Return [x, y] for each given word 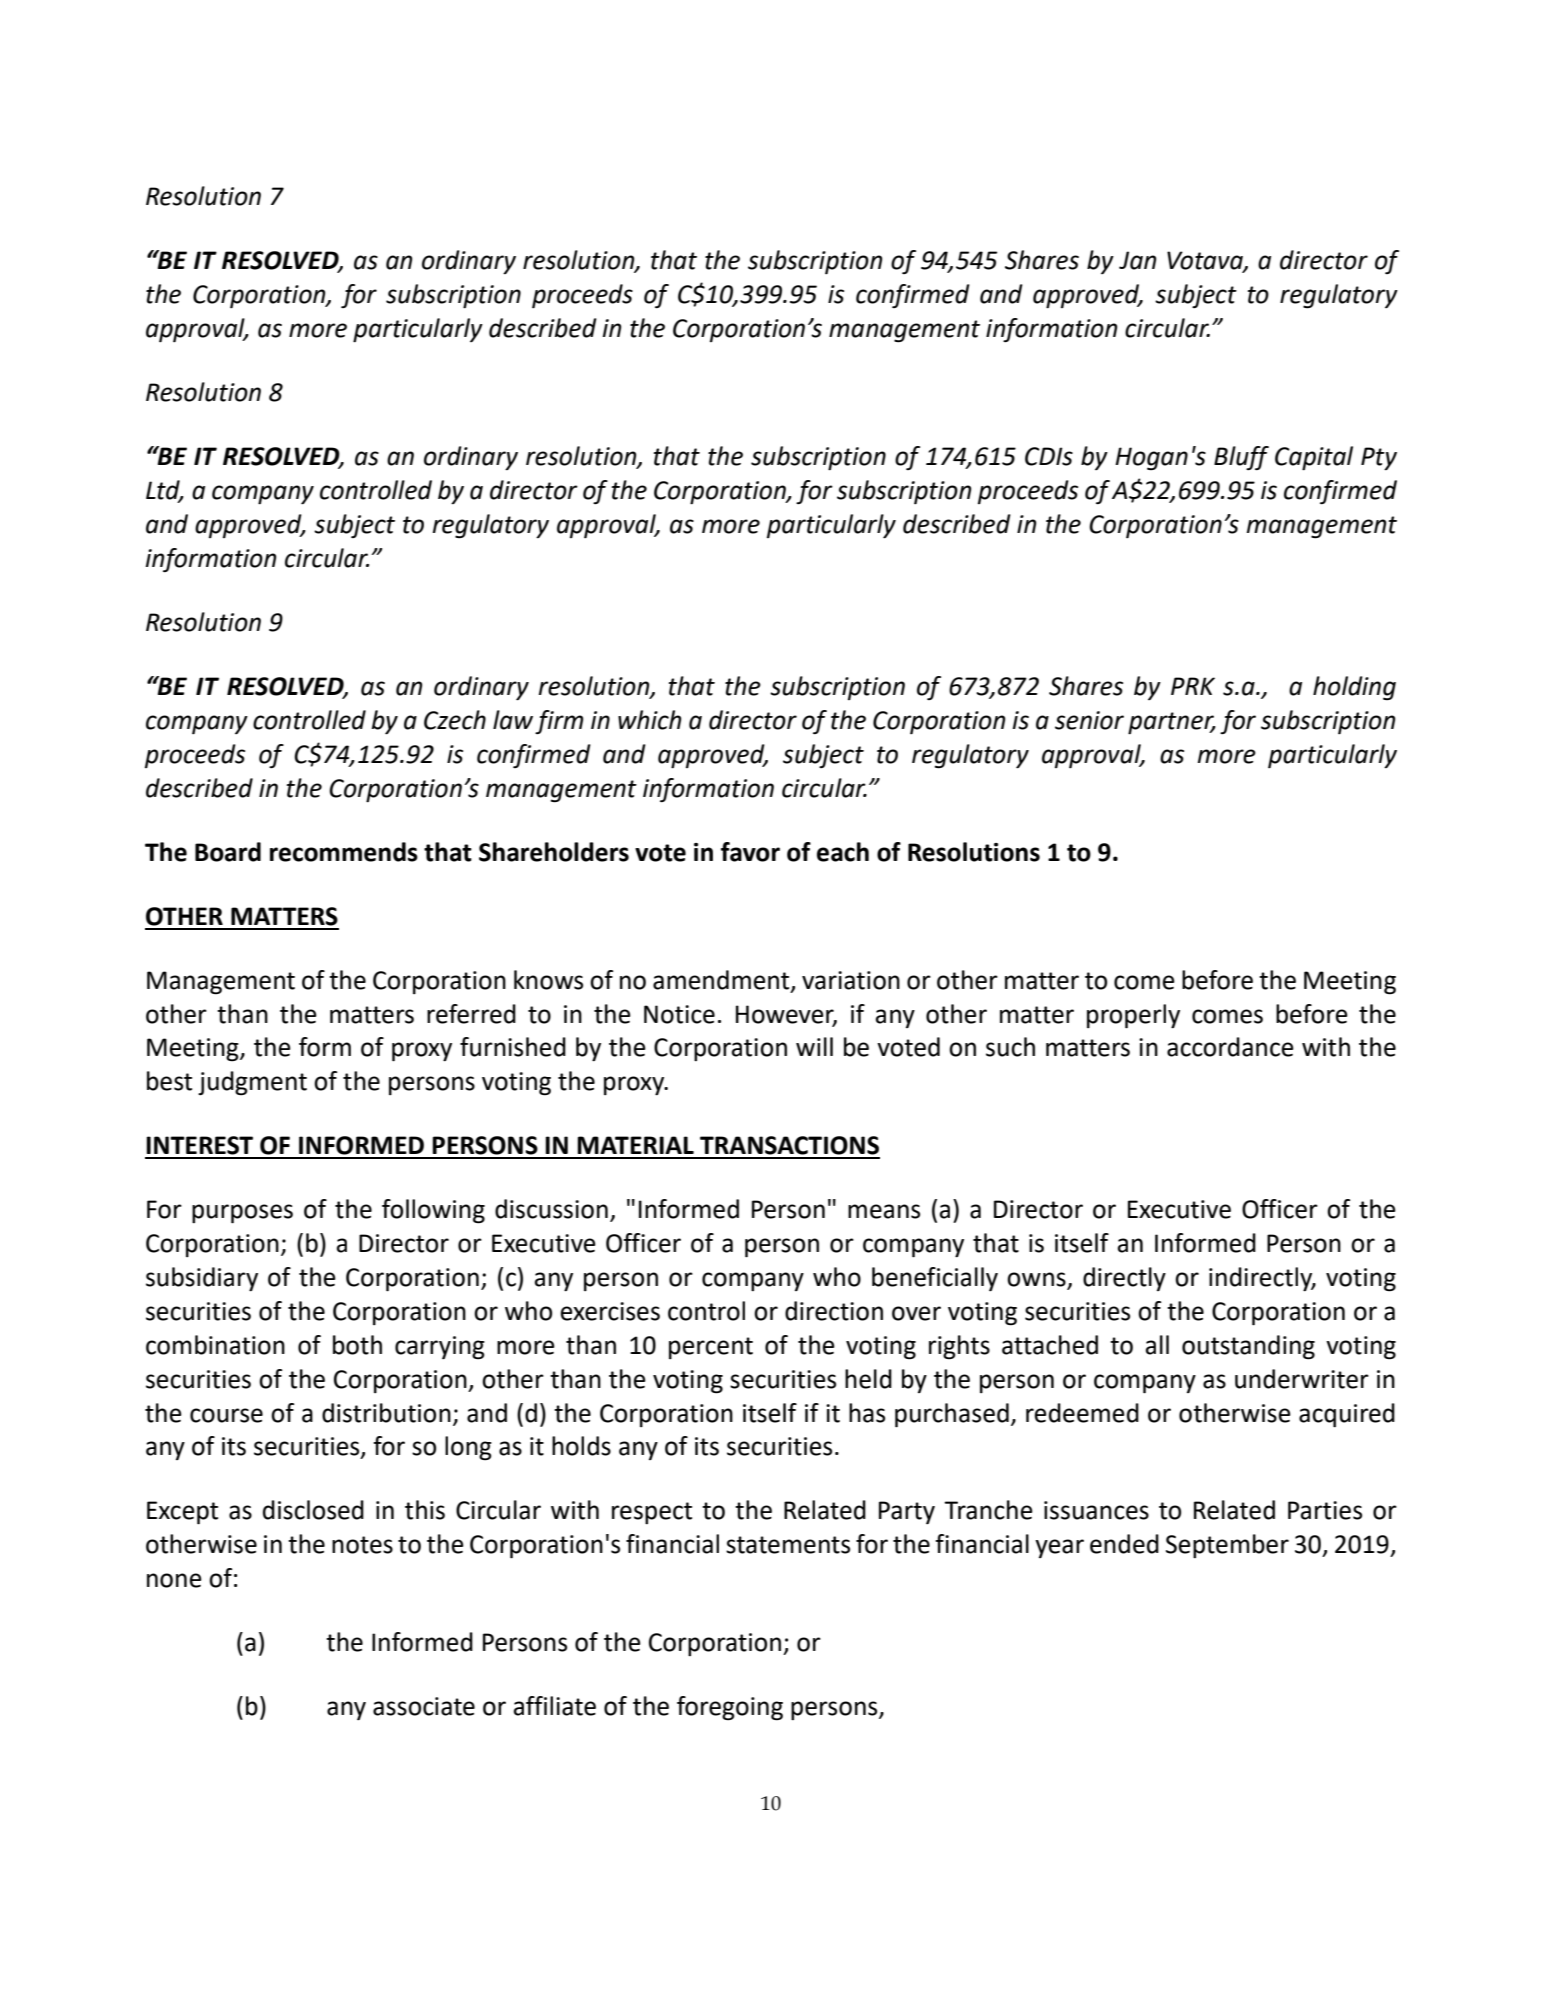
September [1227, 1546]
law [513, 720]
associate [424, 1706]
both [357, 1345]
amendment [722, 980]
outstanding [1248, 1347]
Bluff [1241, 458]
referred [471, 1014]
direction [834, 1311]
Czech [455, 720]
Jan [1137, 260]
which [649, 720]
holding [1354, 688]
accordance [1230, 1047]
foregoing [730, 1708]
